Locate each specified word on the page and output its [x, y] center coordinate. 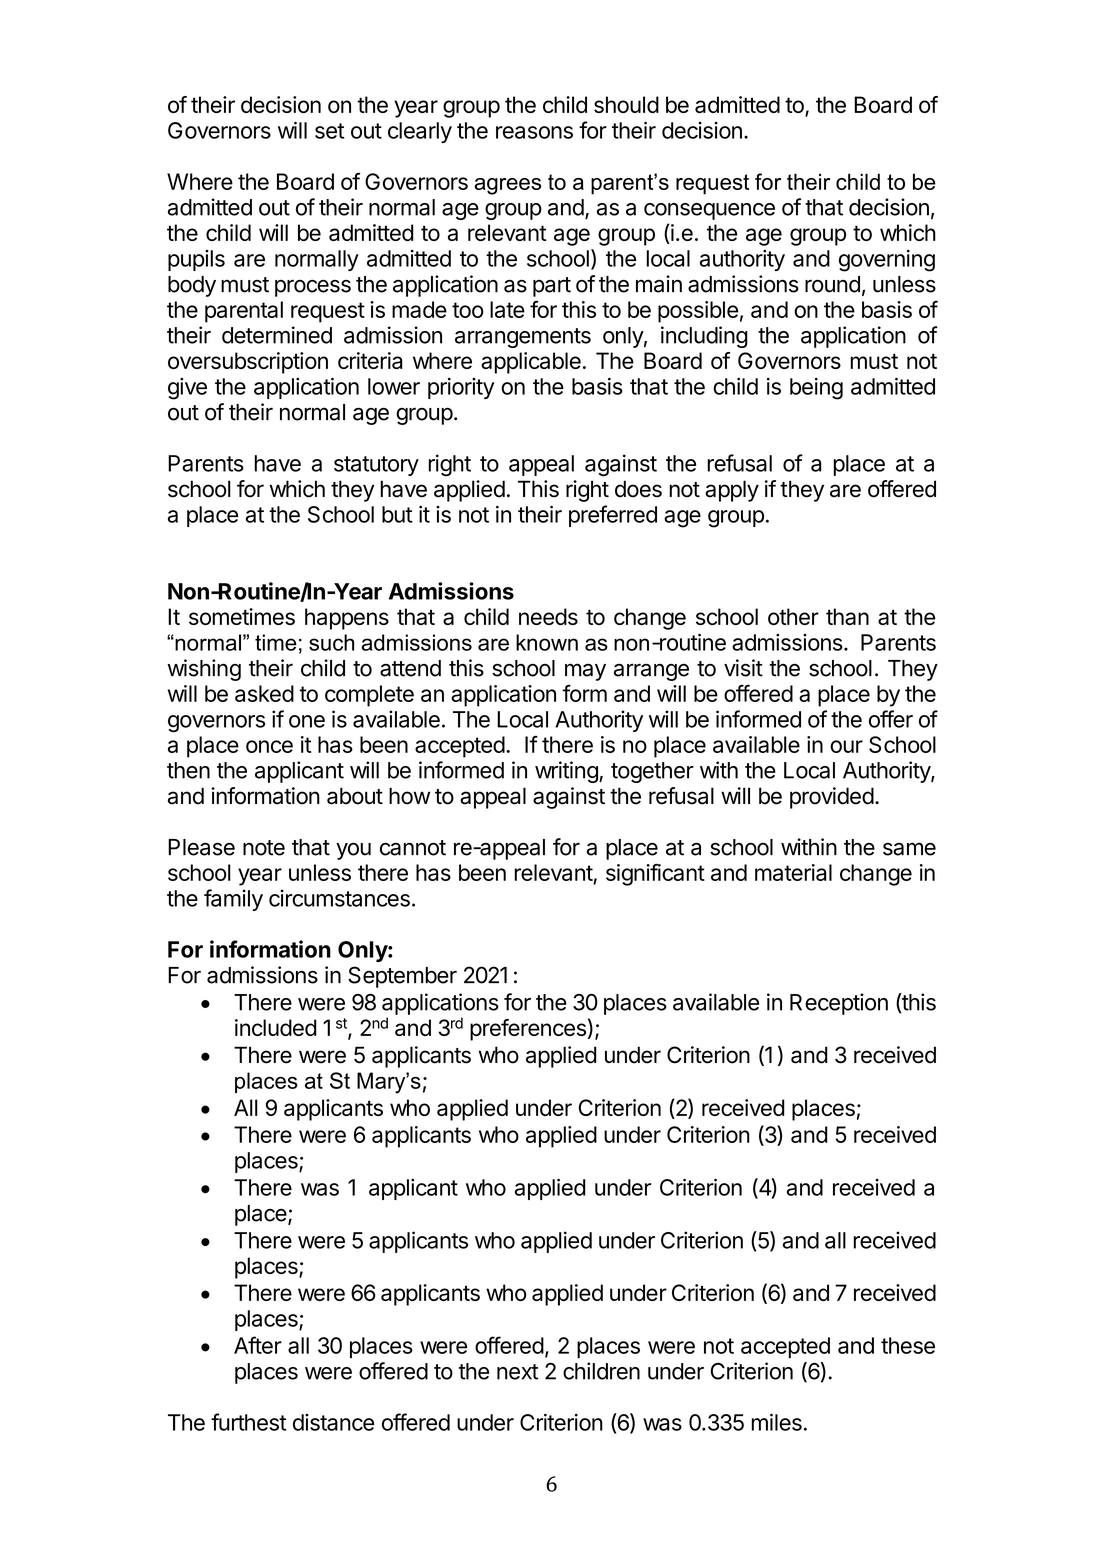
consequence [709, 211]
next [518, 1372]
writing [567, 772]
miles [776, 1422]
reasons [534, 132]
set [329, 131]
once [269, 746]
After [258, 1345]
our [846, 746]
